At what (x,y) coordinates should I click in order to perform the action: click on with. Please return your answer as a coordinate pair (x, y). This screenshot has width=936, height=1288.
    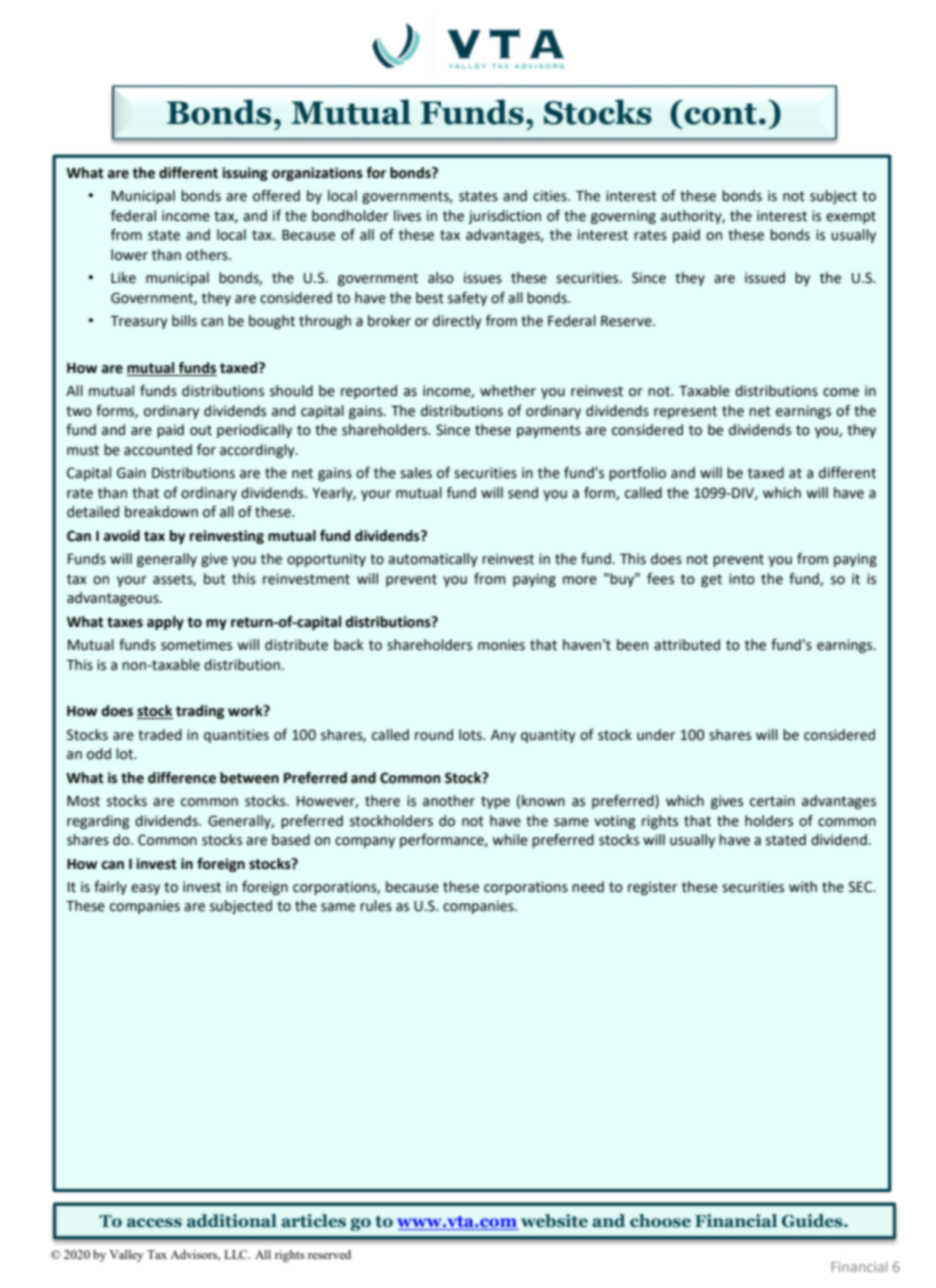
    Looking at the image, I should click on (803, 887).
